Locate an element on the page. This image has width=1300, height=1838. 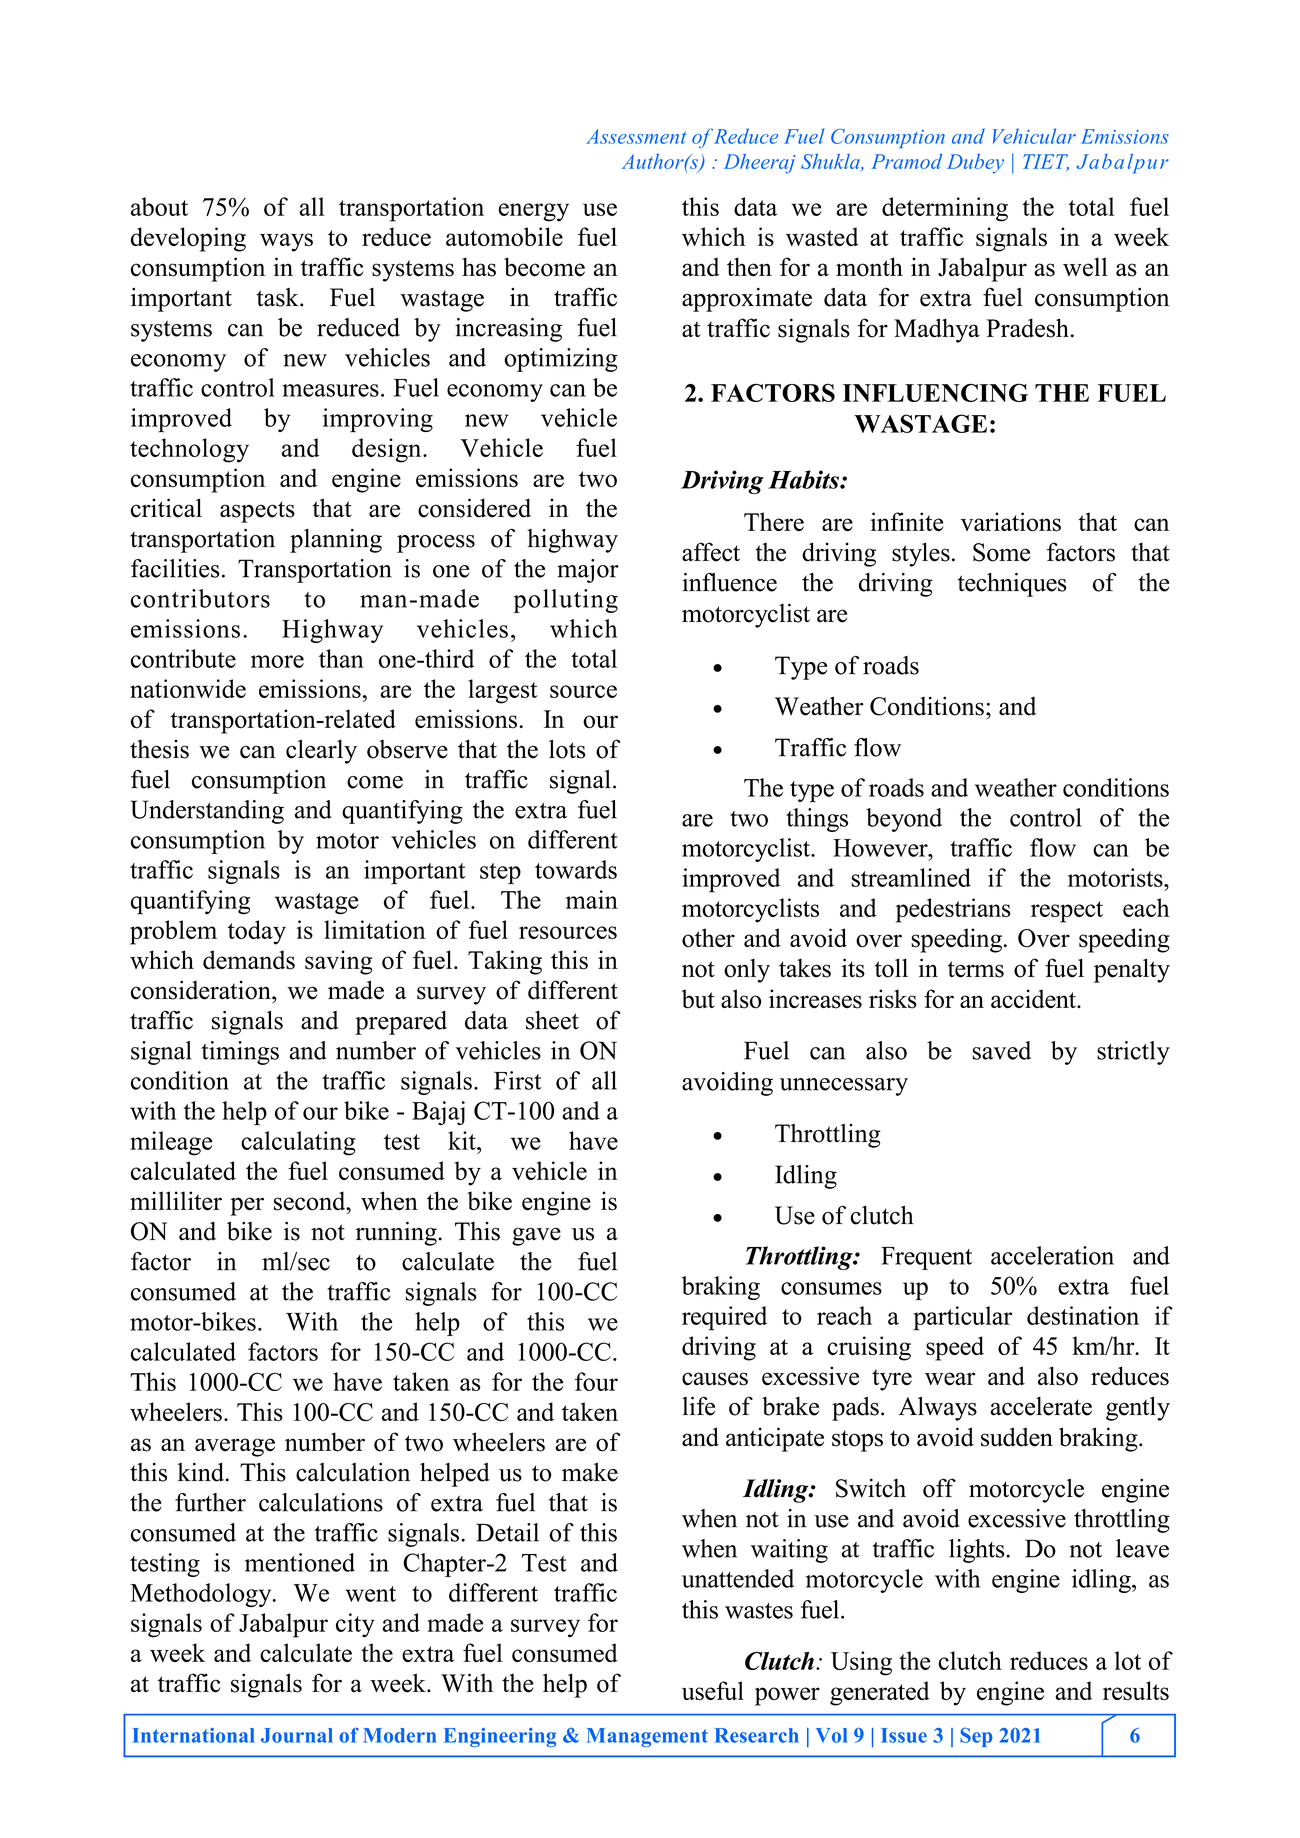
Assessment is located at coordinates (636, 136).
